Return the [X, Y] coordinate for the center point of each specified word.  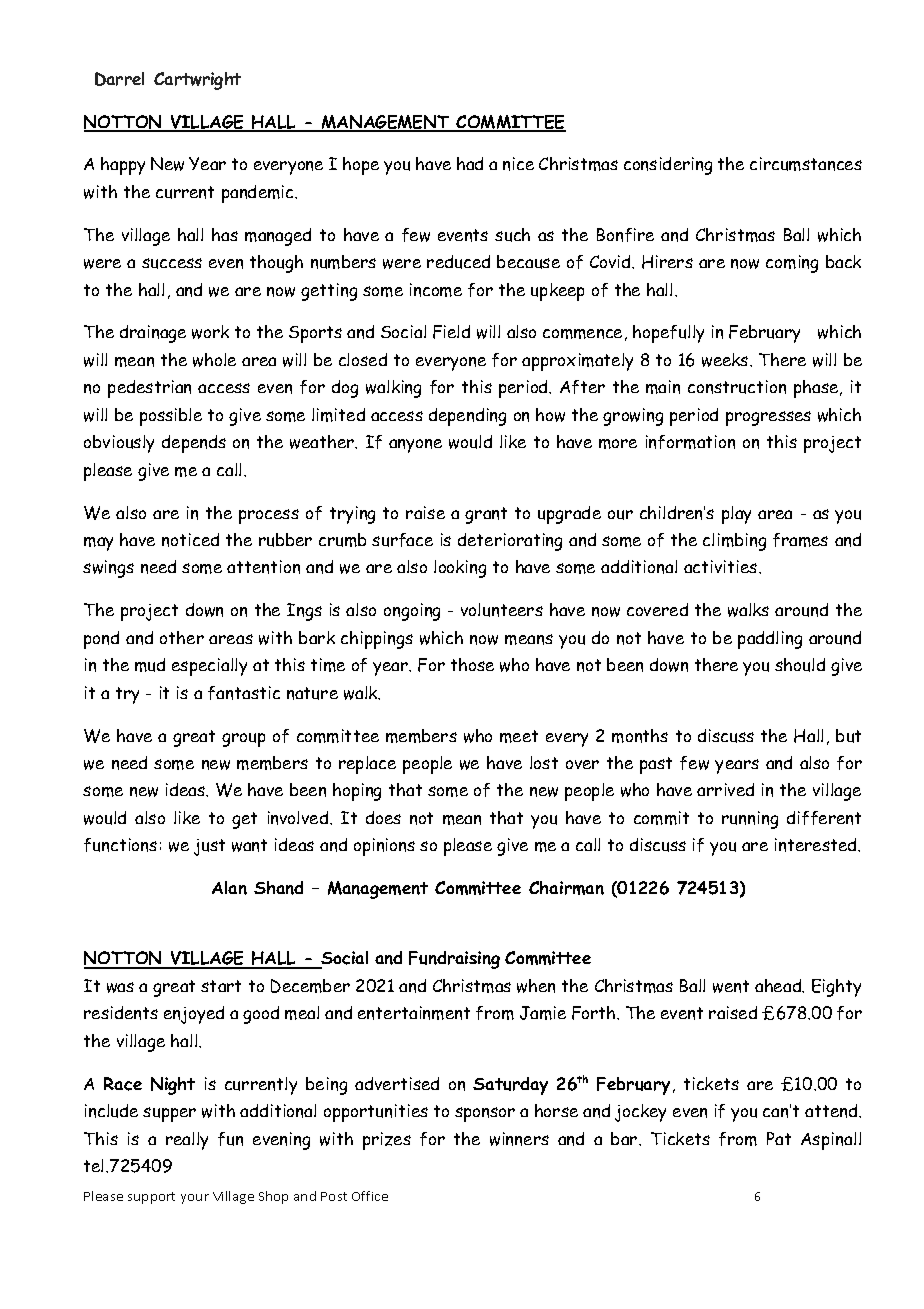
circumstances [806, 164]
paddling [770, 640]
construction [737, 387]
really [187, 1141]
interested [817, 845]
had [470, 163]
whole [214, 360]
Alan [229, 888]
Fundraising [454, 960]
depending [467, 417]
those [472, 664]
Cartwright [197, 81]
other [182, 637]
